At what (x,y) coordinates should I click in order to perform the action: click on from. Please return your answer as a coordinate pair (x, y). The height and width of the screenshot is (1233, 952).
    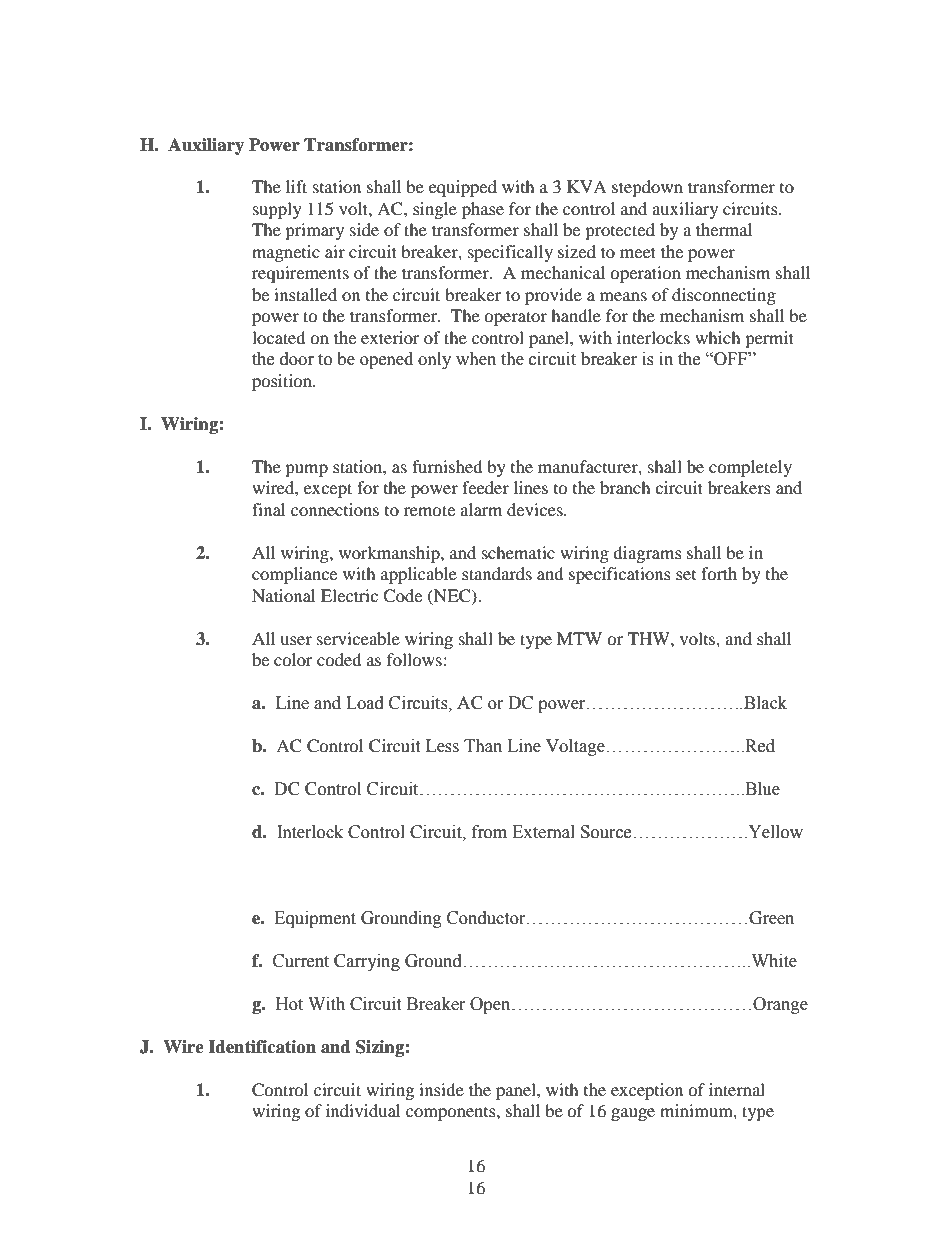
    Looking at the image, I should click on (489, 832).
